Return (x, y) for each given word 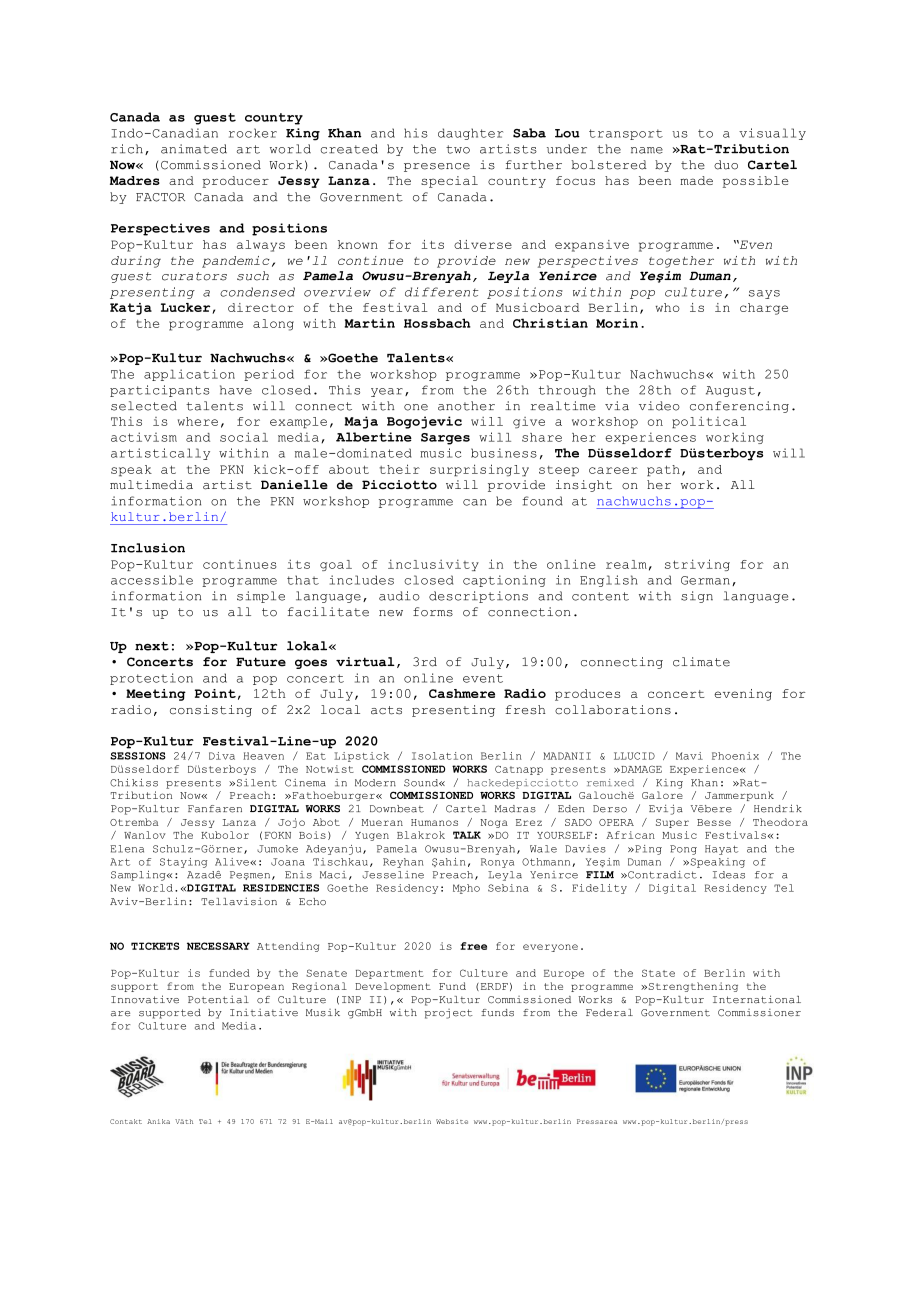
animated (194, 149)
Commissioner (759, 1013)
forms (433, 612)
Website (452, 1121)
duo (726, 165)
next (152, 646)
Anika (158, 1121)
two (458, 149)
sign (697, 597)
